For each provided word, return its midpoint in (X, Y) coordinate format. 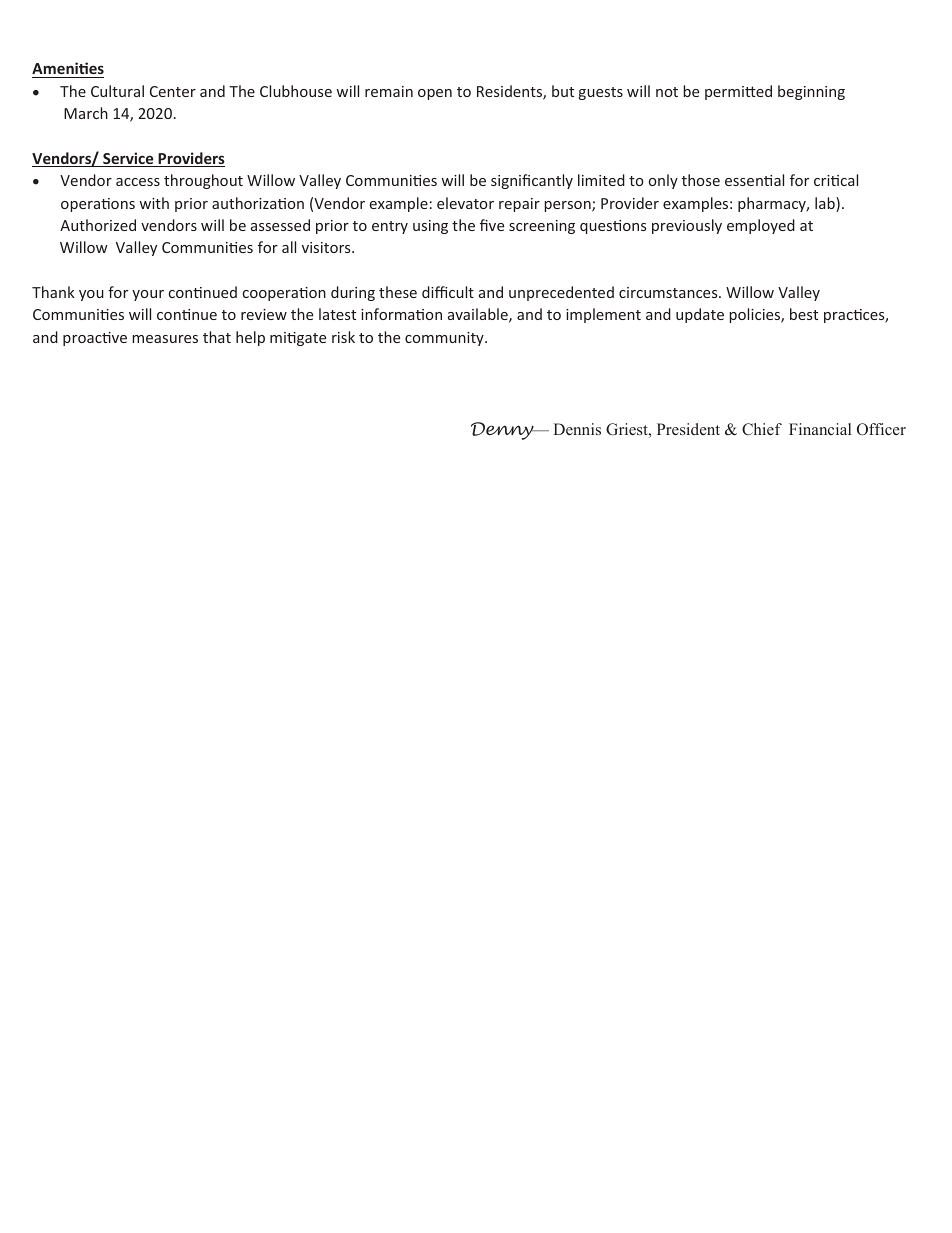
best (804, 314)
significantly (532, 181)
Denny (503, 431)
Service (128, 159)
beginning (811, 92)
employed (761, 226)
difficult (448, 292)
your (148, 295)
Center (173, 91)
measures (165, 339)
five (492, 225)
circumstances (669, 292)
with (154, 203)
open (435, 94)
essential (754, 180)
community (445, 339)
